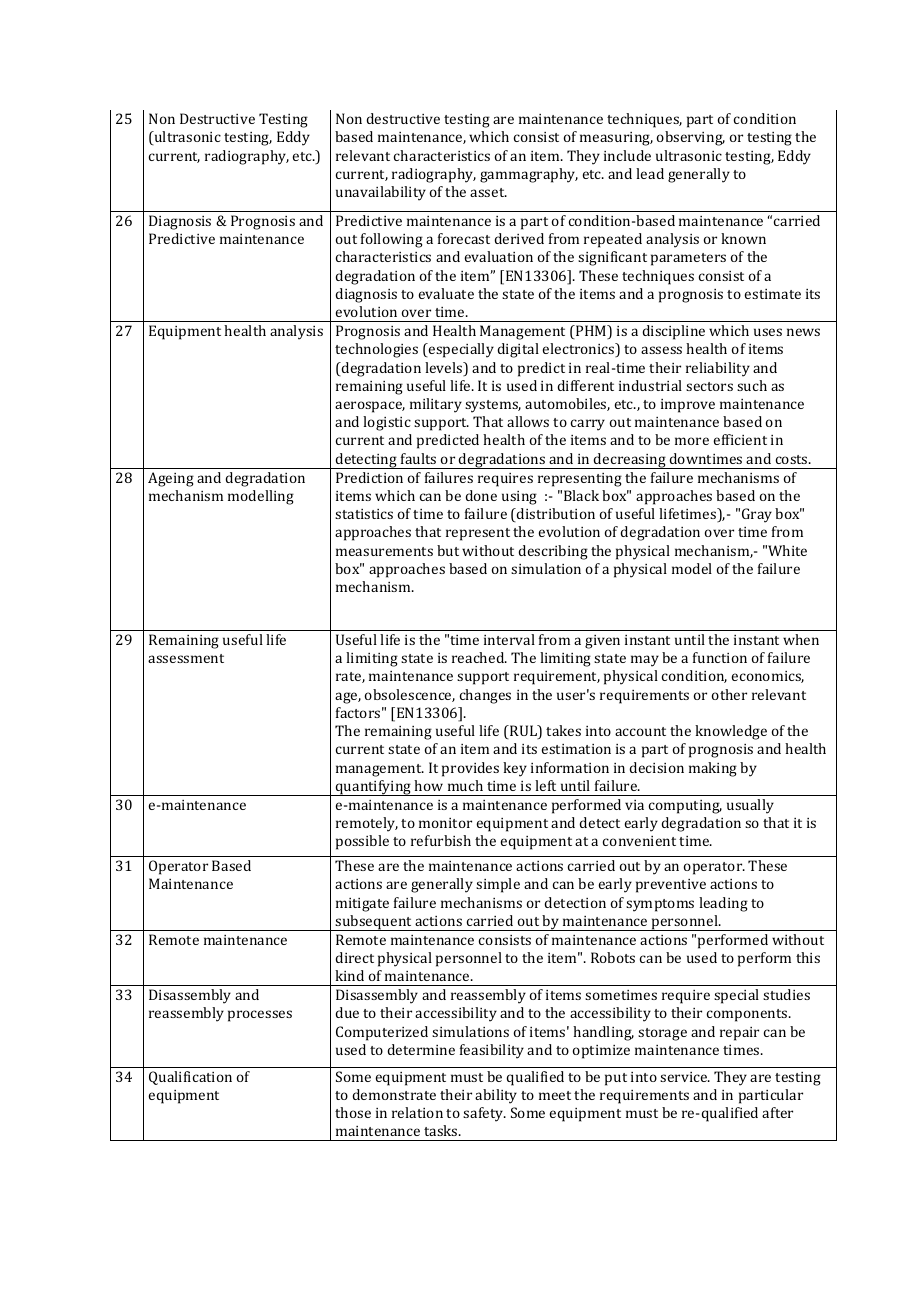 The width and height of the image is (924, 1308). I want to click on following, so click(392, 240).
